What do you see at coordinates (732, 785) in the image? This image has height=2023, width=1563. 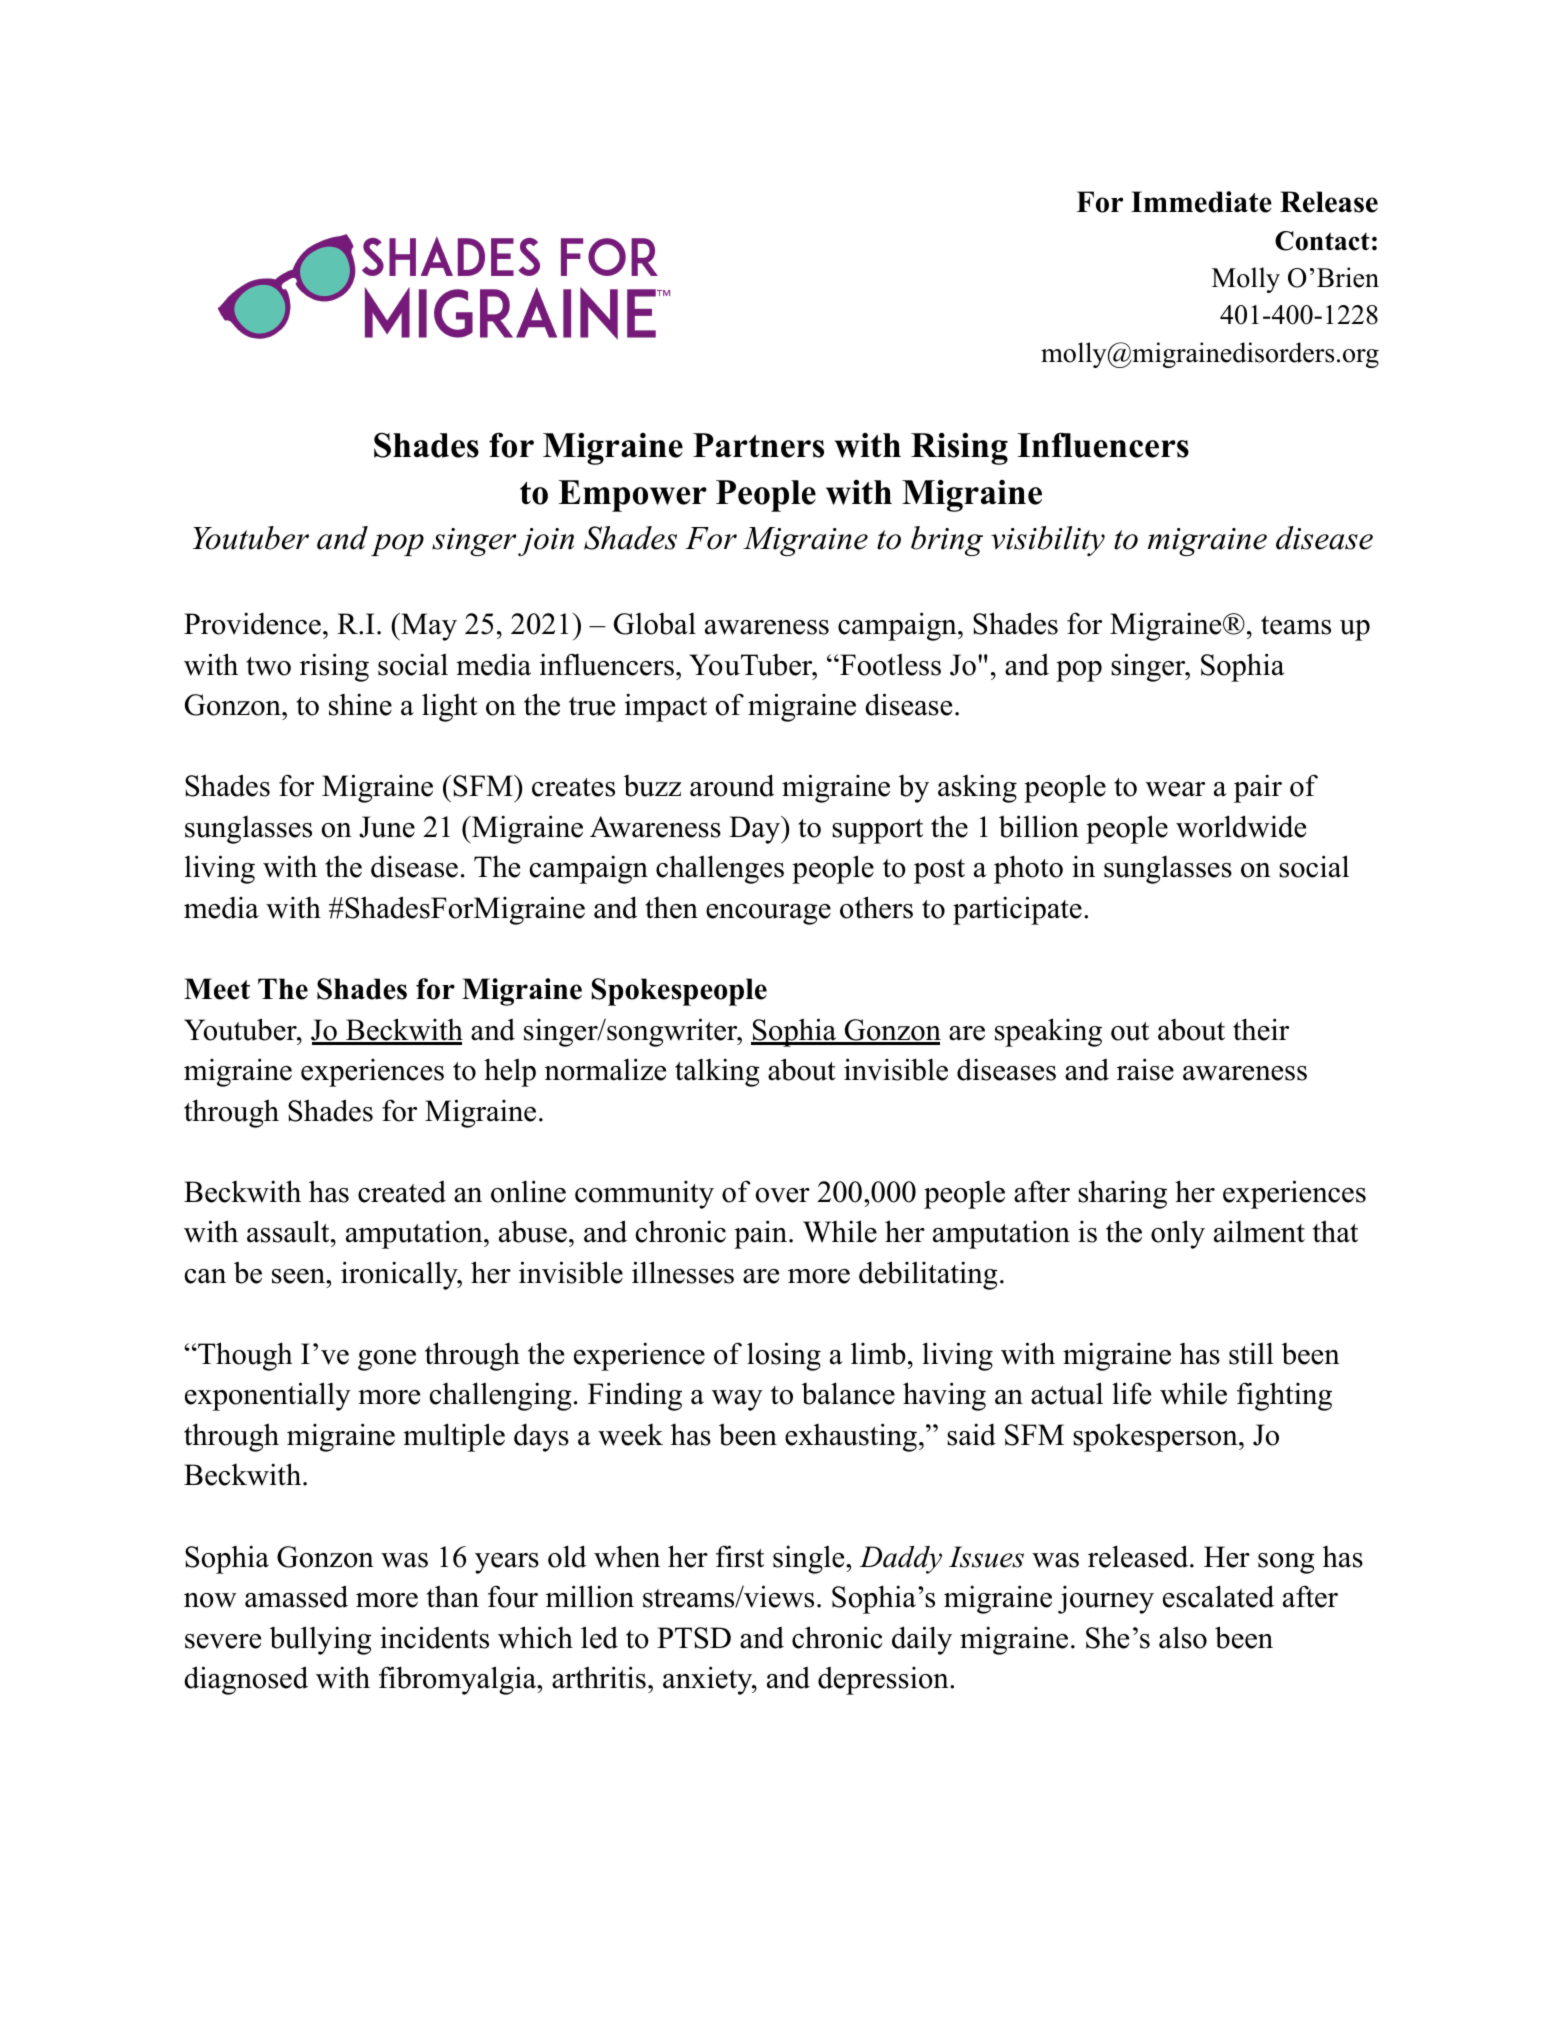 I see `around` at bounding box center [732, 785].
